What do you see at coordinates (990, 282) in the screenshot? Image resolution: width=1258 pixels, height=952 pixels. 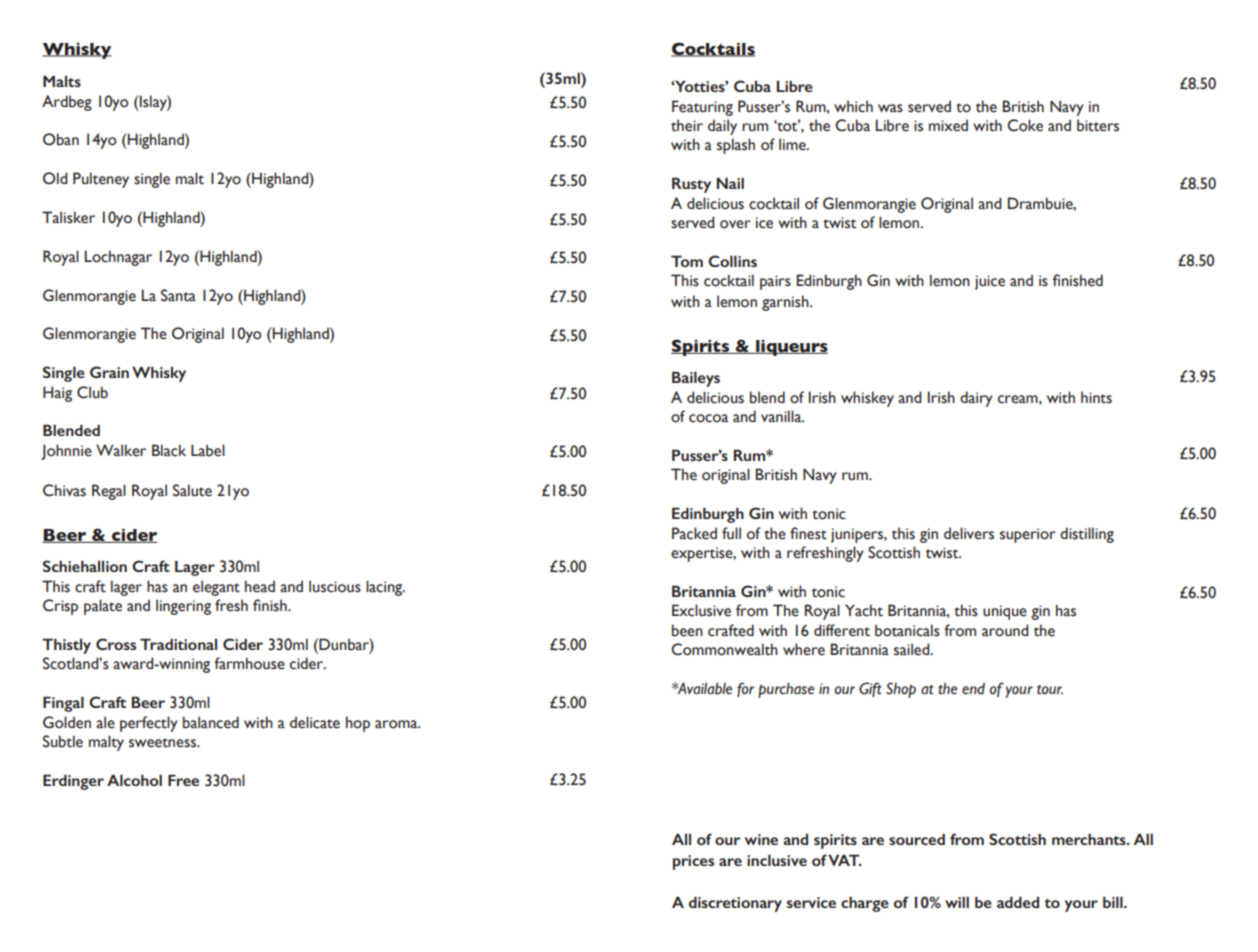 I see `juice` at bounding box center [990, 282].
